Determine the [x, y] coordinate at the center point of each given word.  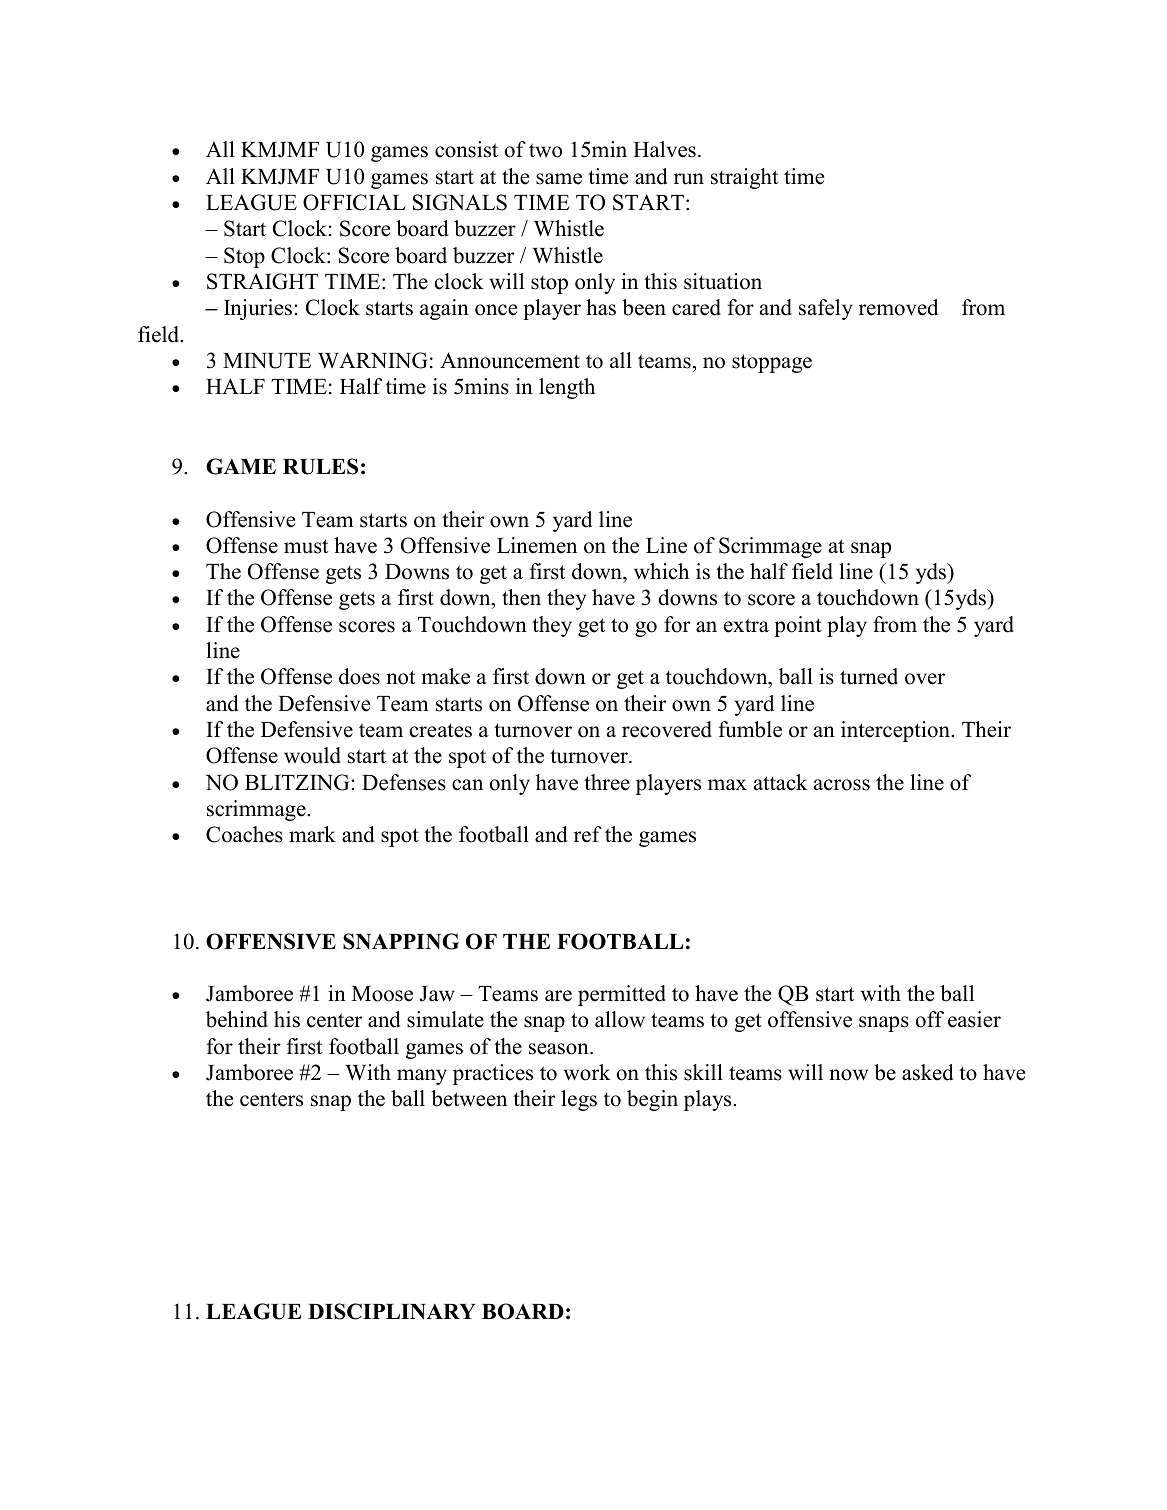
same [559, 179]
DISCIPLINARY [391, 1311]
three [607, 782]
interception [896, 731]
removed [898, 307]
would [312, 755]
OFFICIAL [354, 202]
